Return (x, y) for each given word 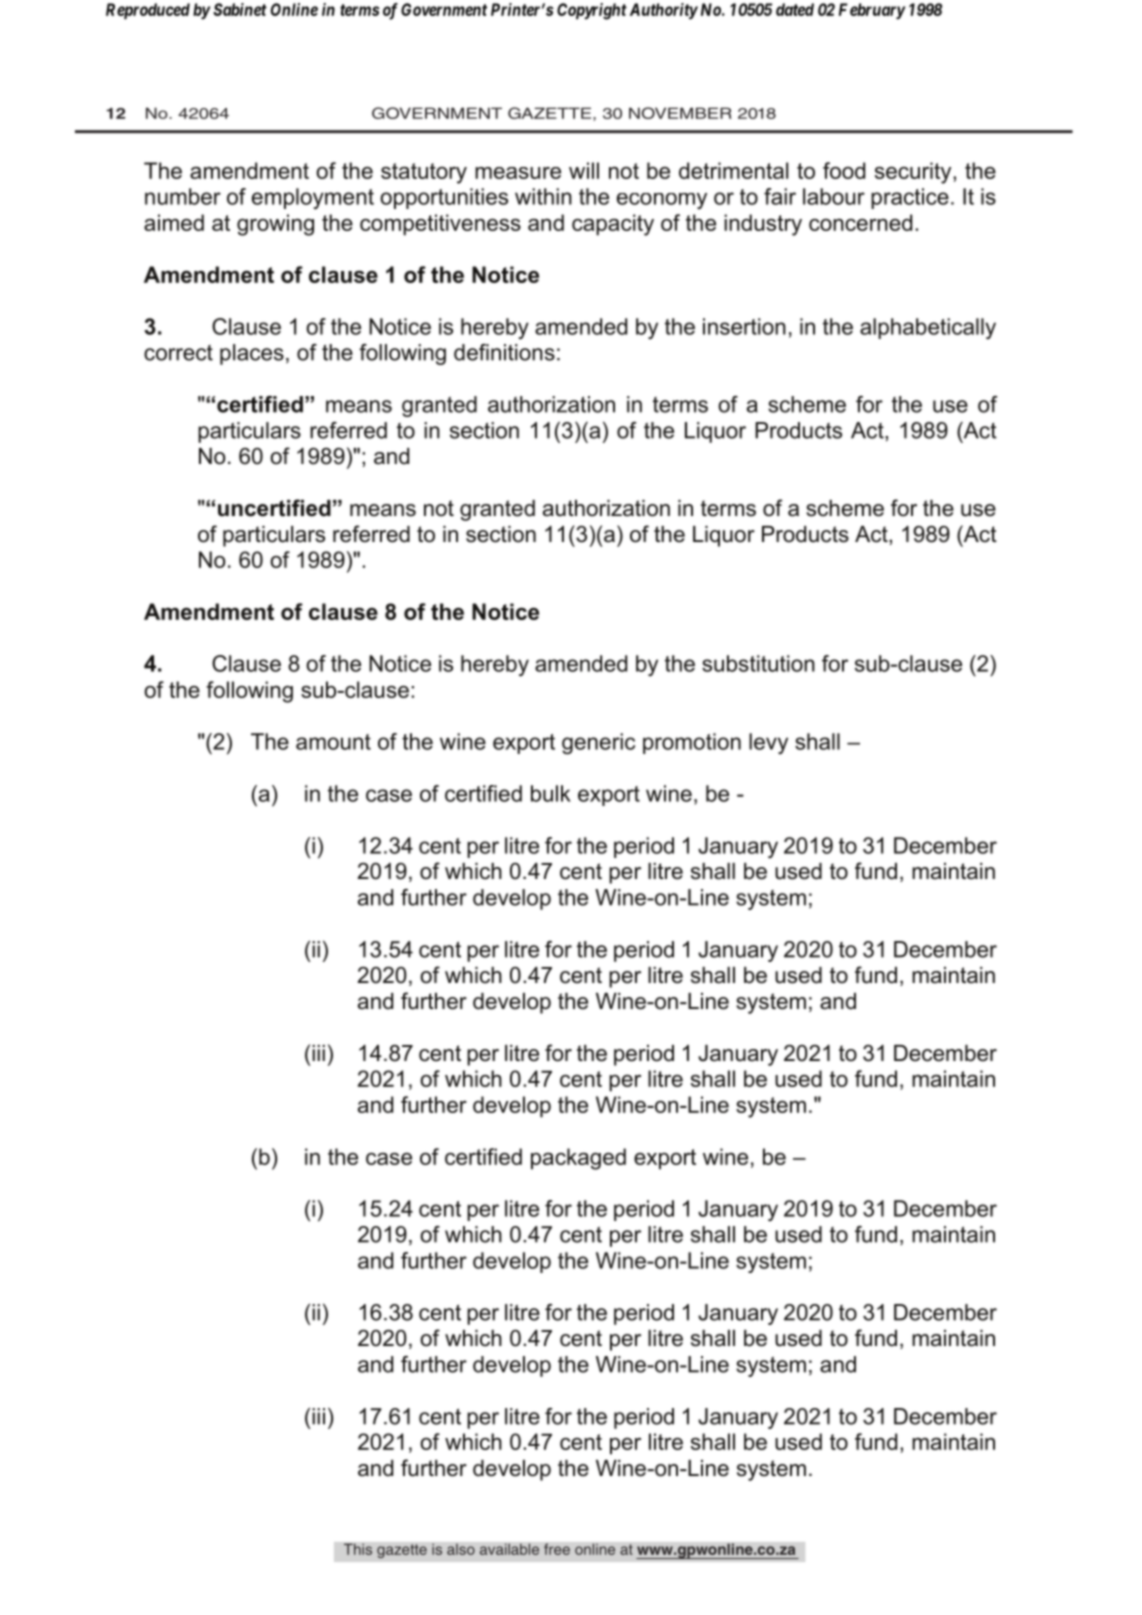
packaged (578, 1159)
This (358, 1549)
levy (768, 743)
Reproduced (148, 11)
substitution (758, 663)
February (872, 11)
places (252, 354)
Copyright (592, 11)
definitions (504, 352)
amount (333, 742)
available (509, 1549)
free (557, 1549)
